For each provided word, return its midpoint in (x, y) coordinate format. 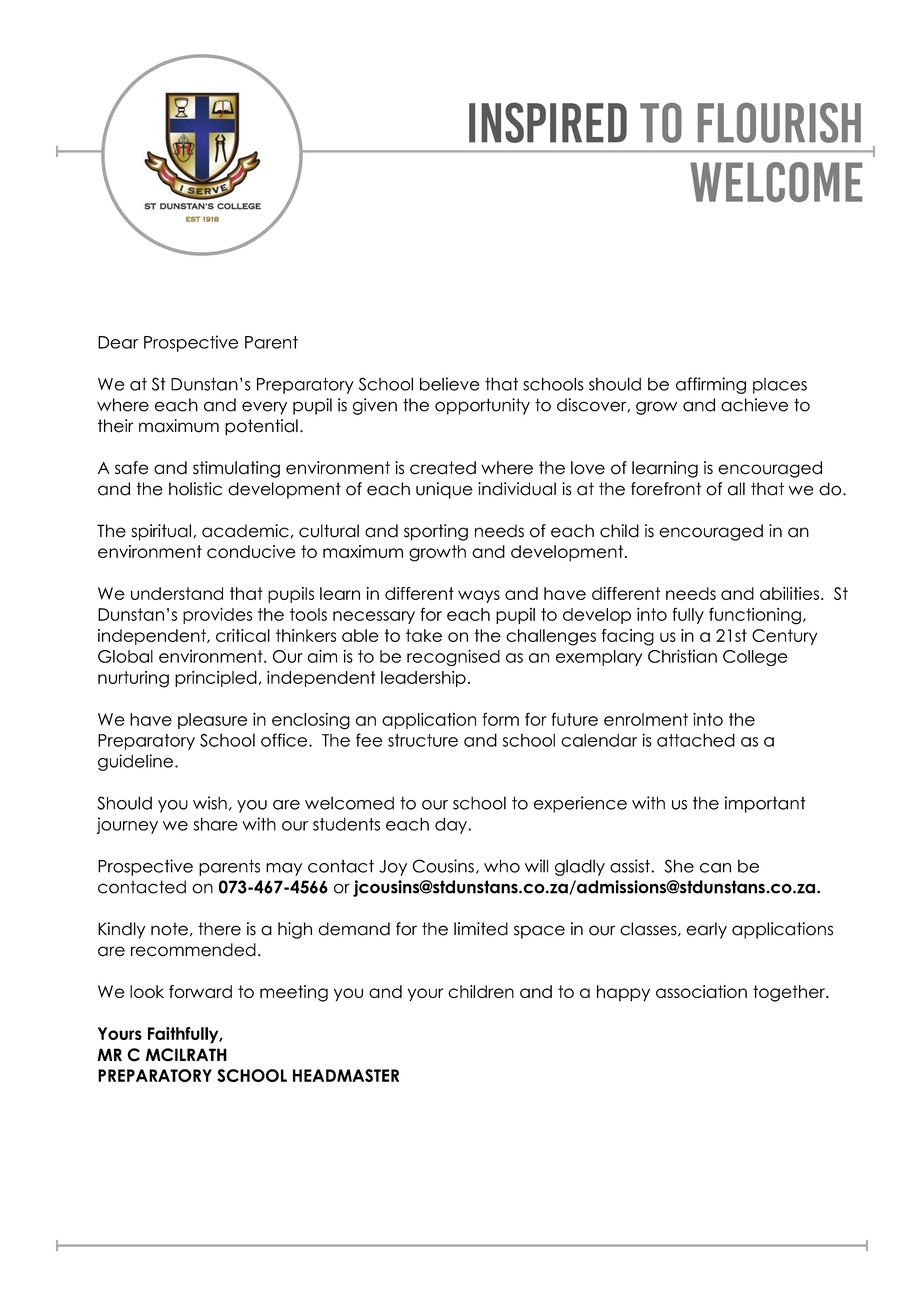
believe (450, 384)
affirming (711, 385)
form (501, 719)
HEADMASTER (346, 1075)
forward (200, 991)
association (701, 991)
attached (696, 740)
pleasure (212, 721)
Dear (118, 342)
